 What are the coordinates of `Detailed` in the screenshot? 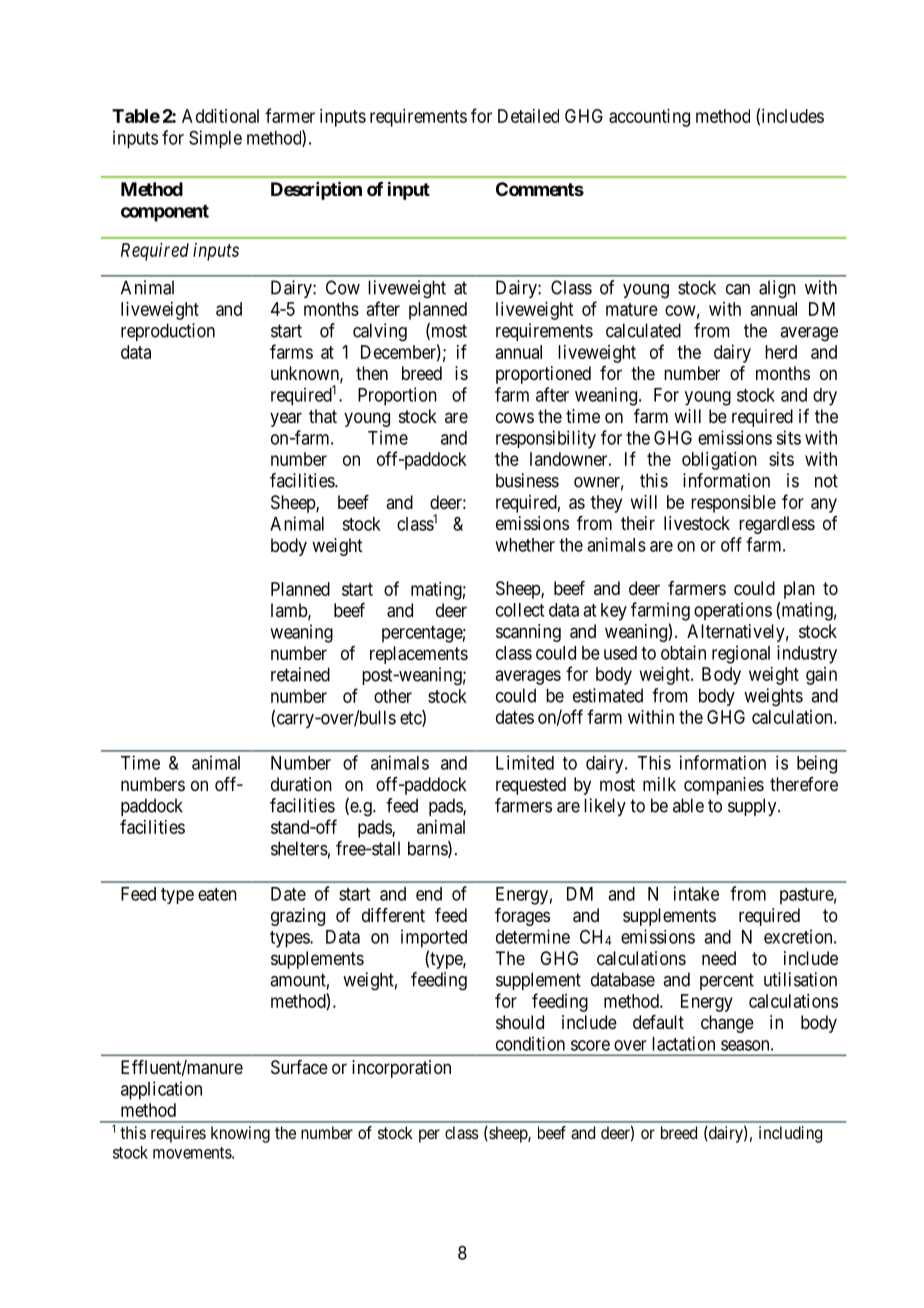 It's located at (528, 116).
